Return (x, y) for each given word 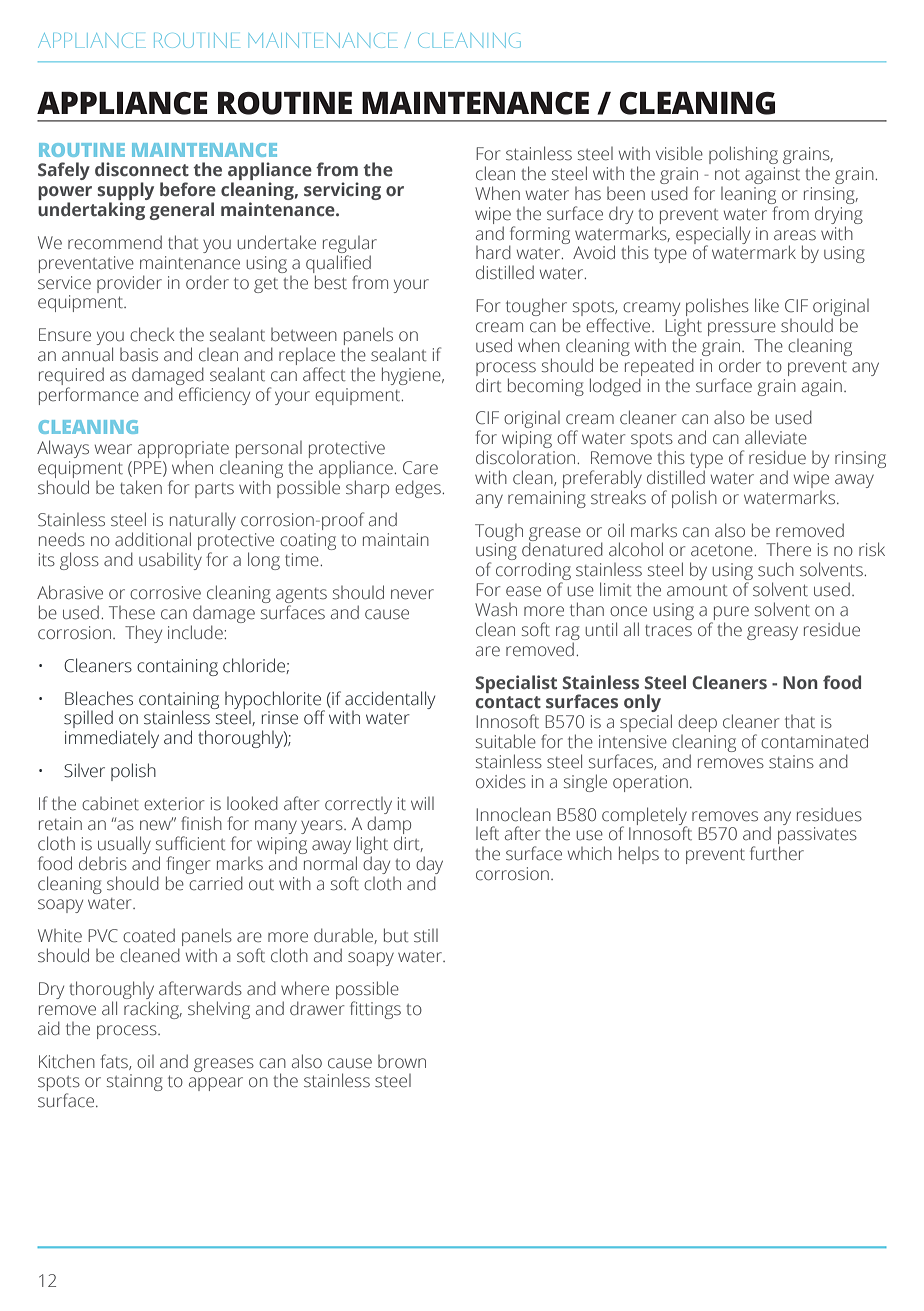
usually (124, 845)
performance (89, 396)
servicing (342, 191)
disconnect (142, 169)
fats (115, 1062)
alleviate (776, 437)
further (777, 853)
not (727, 175)
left (487, 833)
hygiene (412, 376)
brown (402, 1061)
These (132, 613)
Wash (496, 610)
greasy (772, 633)
